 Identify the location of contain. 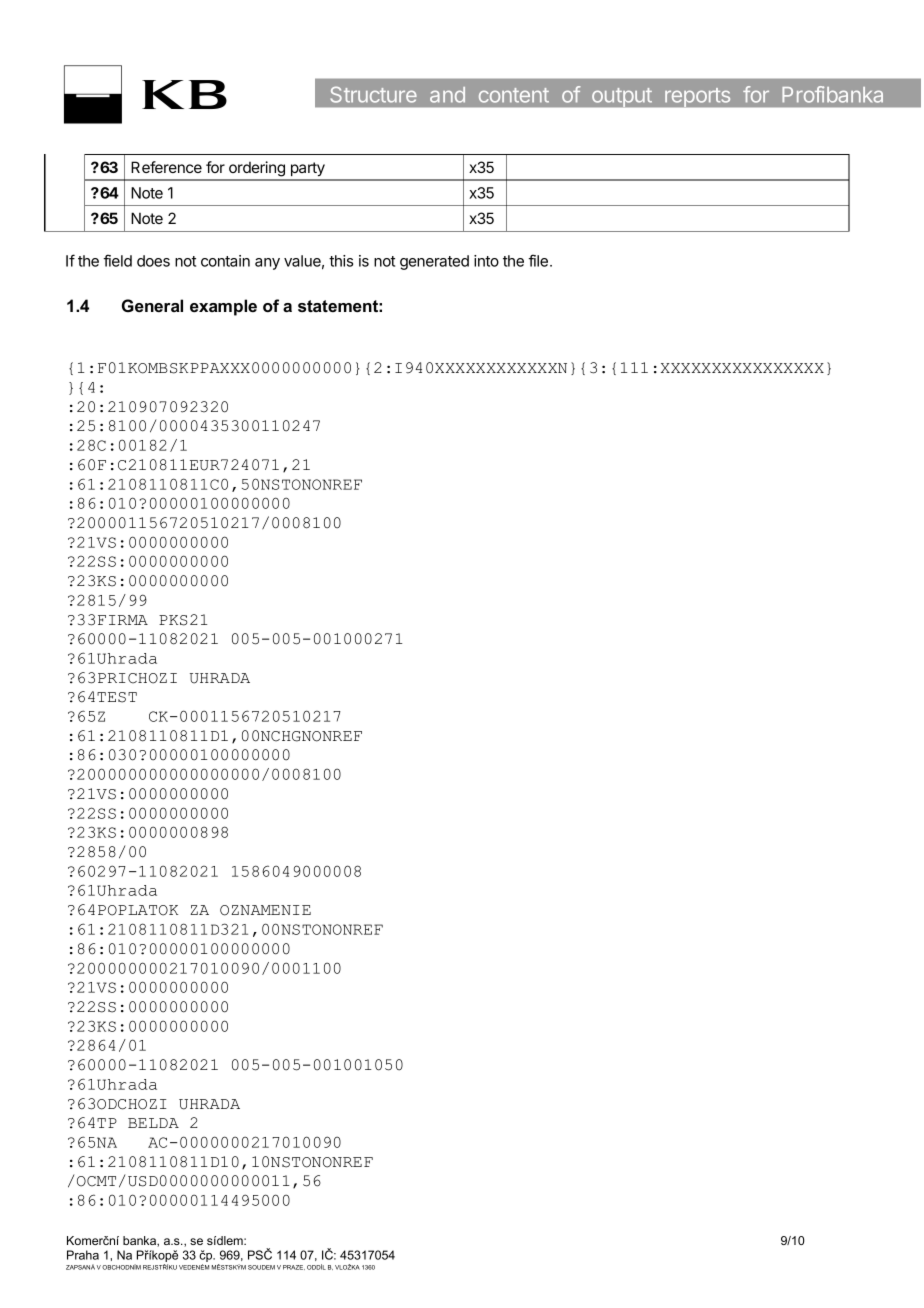
(225, 261).
